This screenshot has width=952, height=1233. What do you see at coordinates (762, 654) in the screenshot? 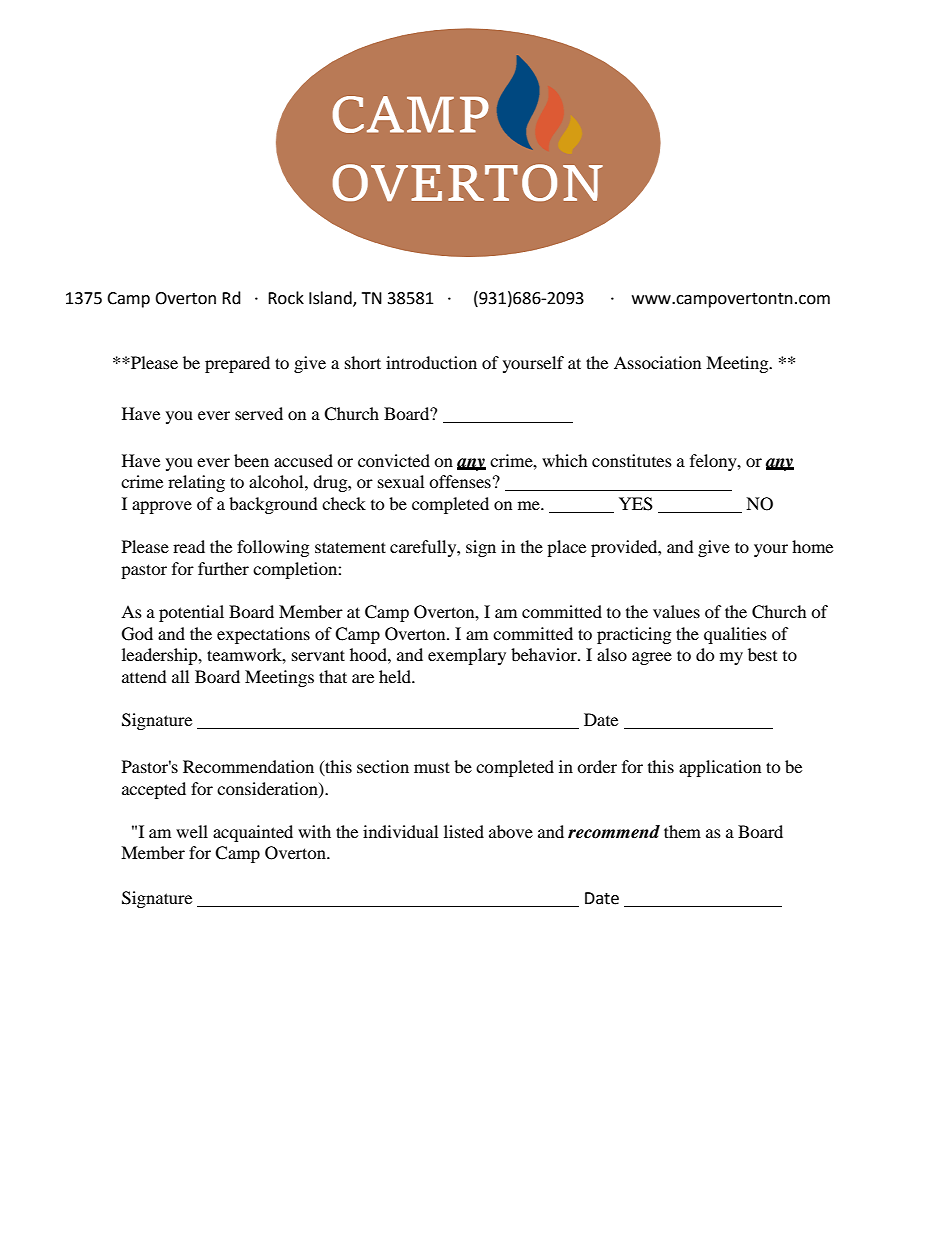
I see `best` at bounding box center [762, 654].
